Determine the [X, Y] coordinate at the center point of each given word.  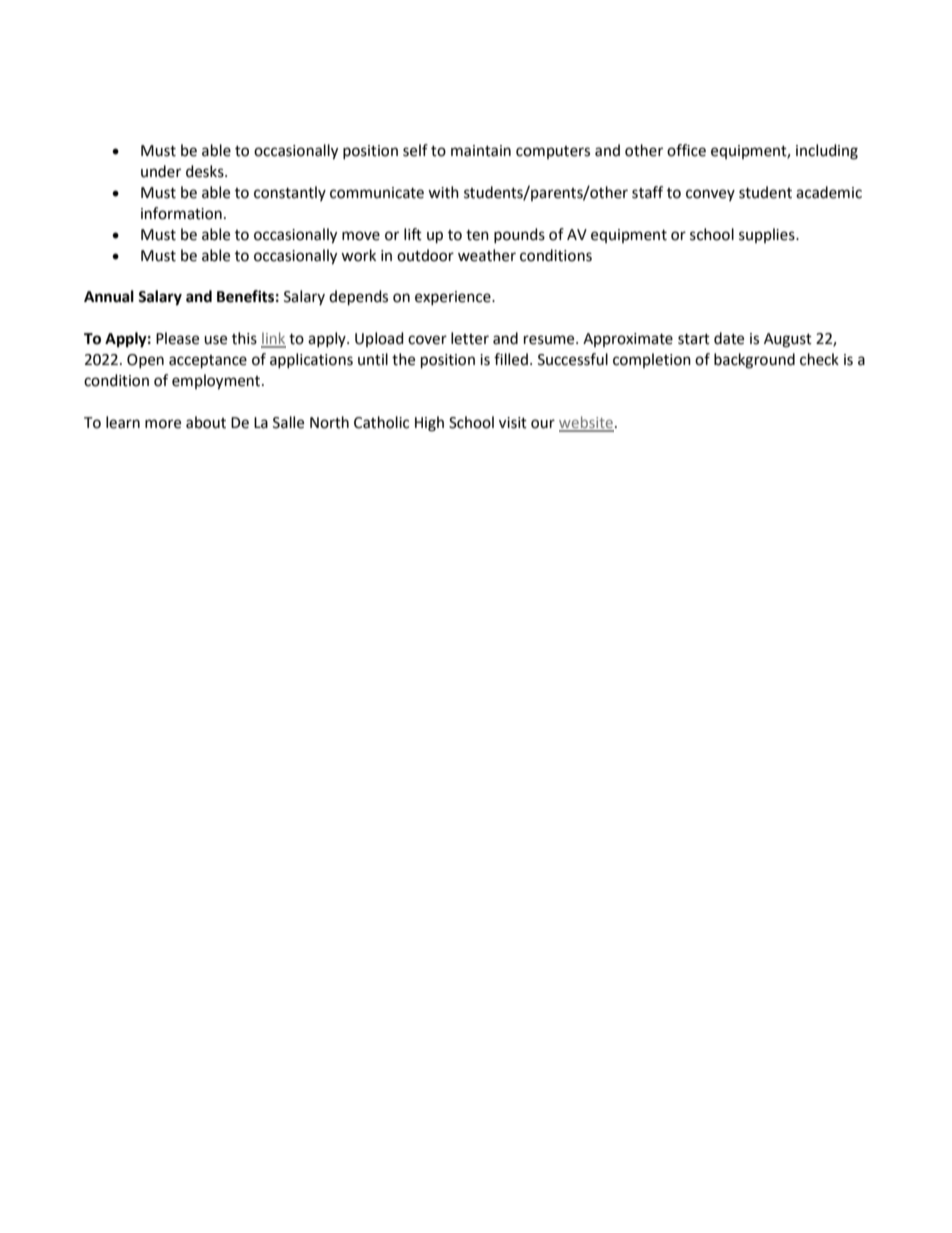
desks [206, 171]
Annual [109, 296]
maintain [481, 151]
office [686, 150]
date [729, 338]
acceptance [208, 362]
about [206, 422]
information [181, 213]
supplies [768, 235]
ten [477, 235]
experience [454, 298]
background [754, 361]
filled [511, 359]
